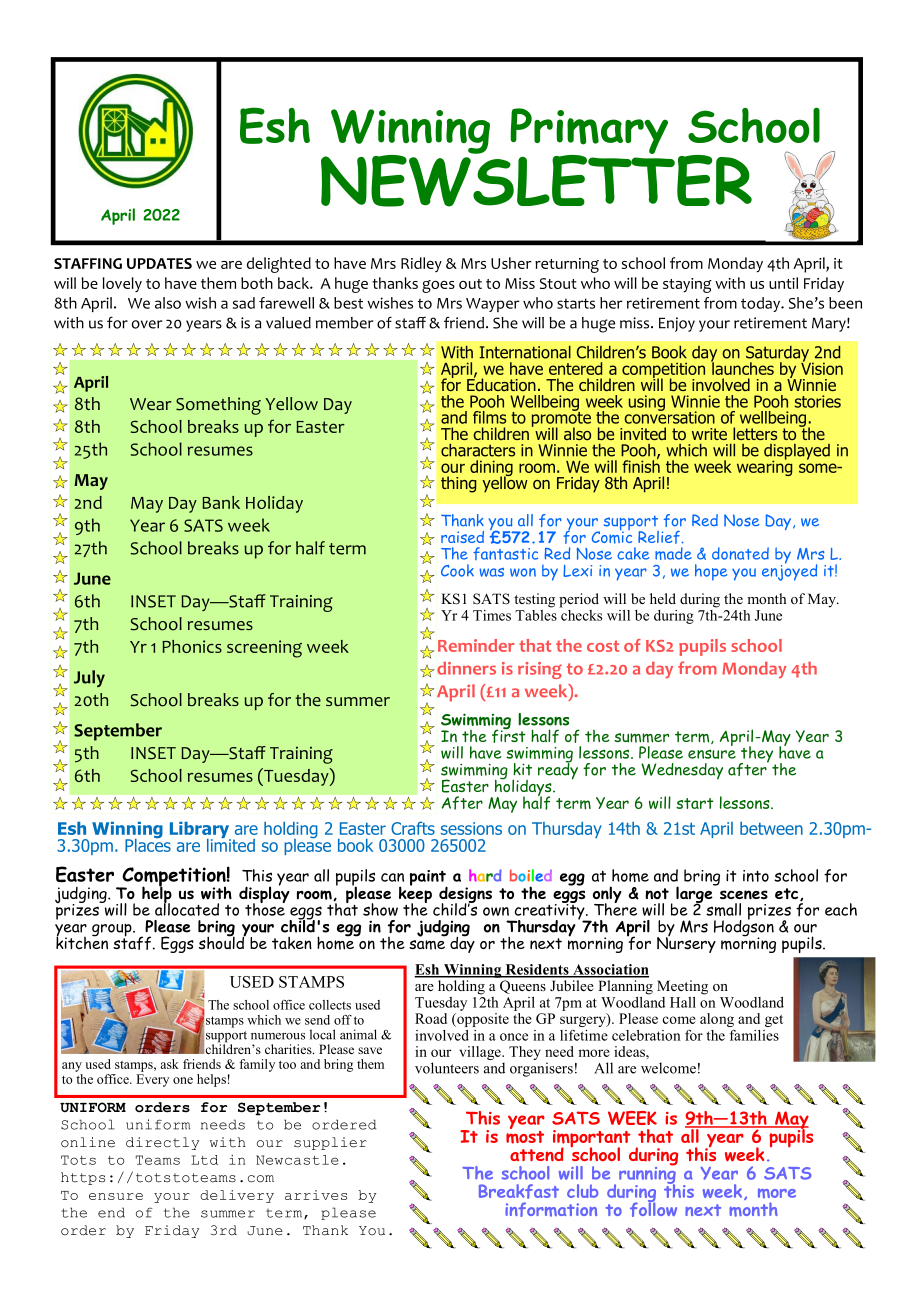 Image resolution: width=924 pixels, height=1308 pixels. I want to click on opposite, so click(482, 1018).
